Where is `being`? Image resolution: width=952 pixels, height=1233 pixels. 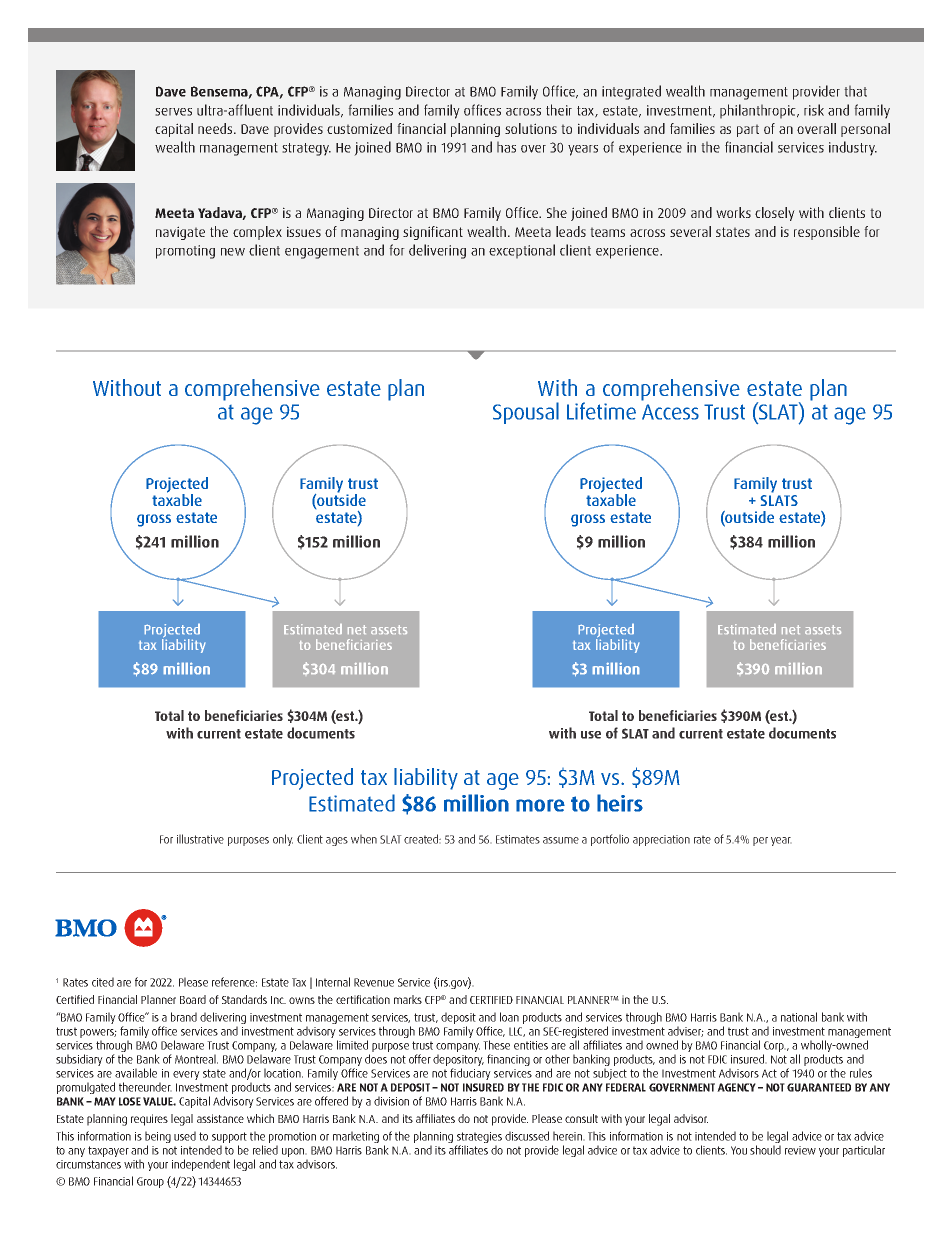 being is located at coordinates (158, 1138).
